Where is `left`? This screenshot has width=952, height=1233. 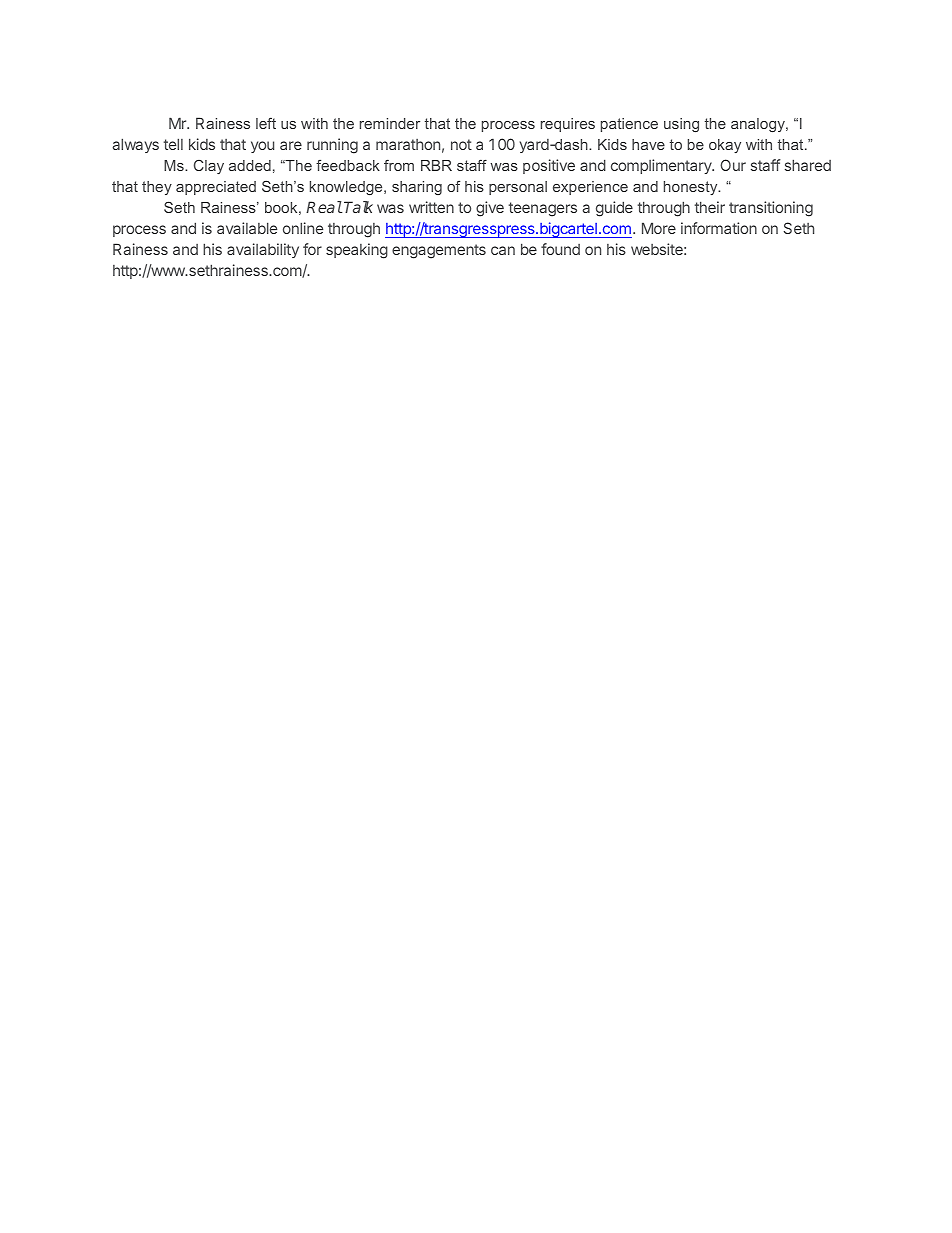
left is located at coordinates (266, 123).
